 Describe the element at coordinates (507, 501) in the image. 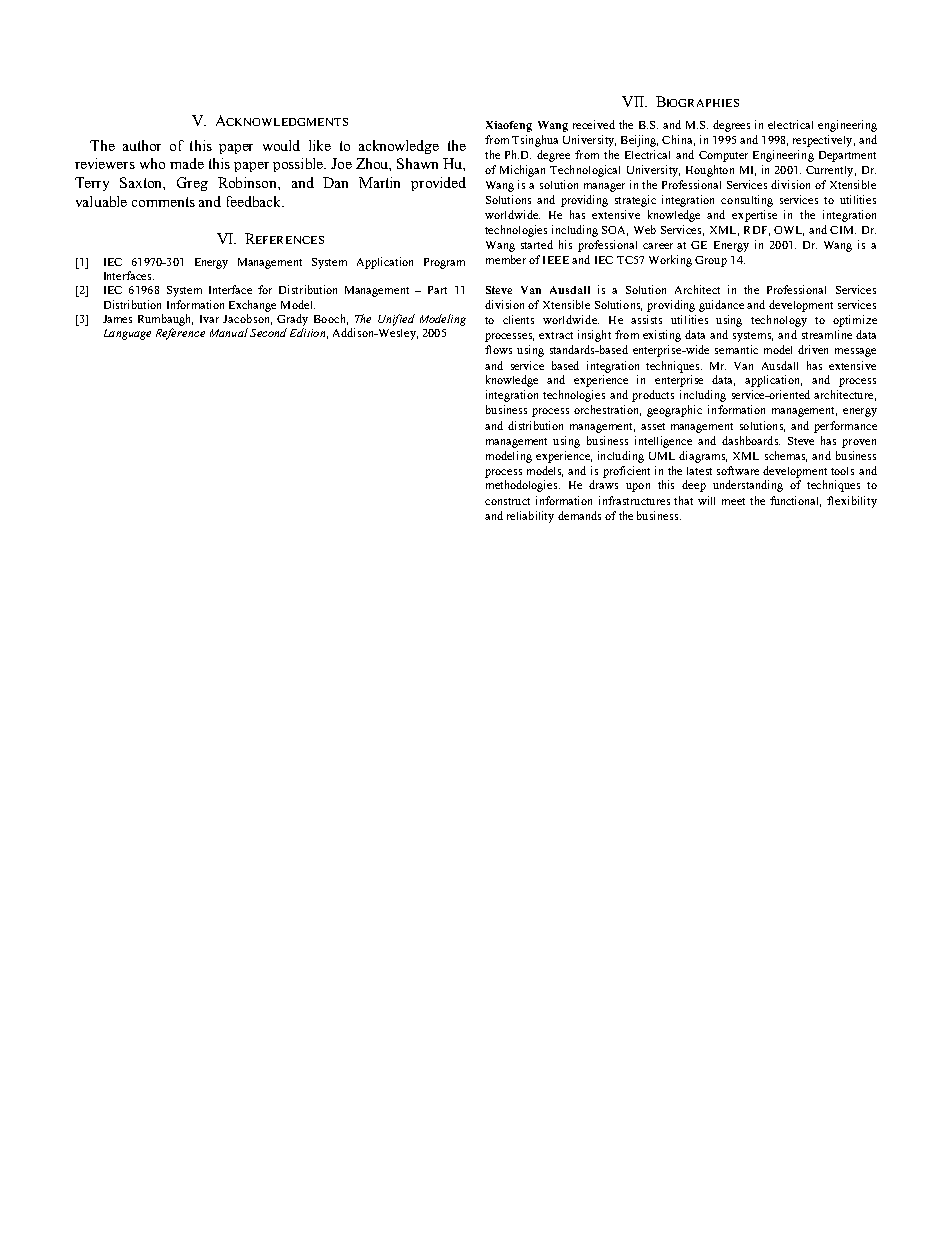

I see `construct` at that location.
